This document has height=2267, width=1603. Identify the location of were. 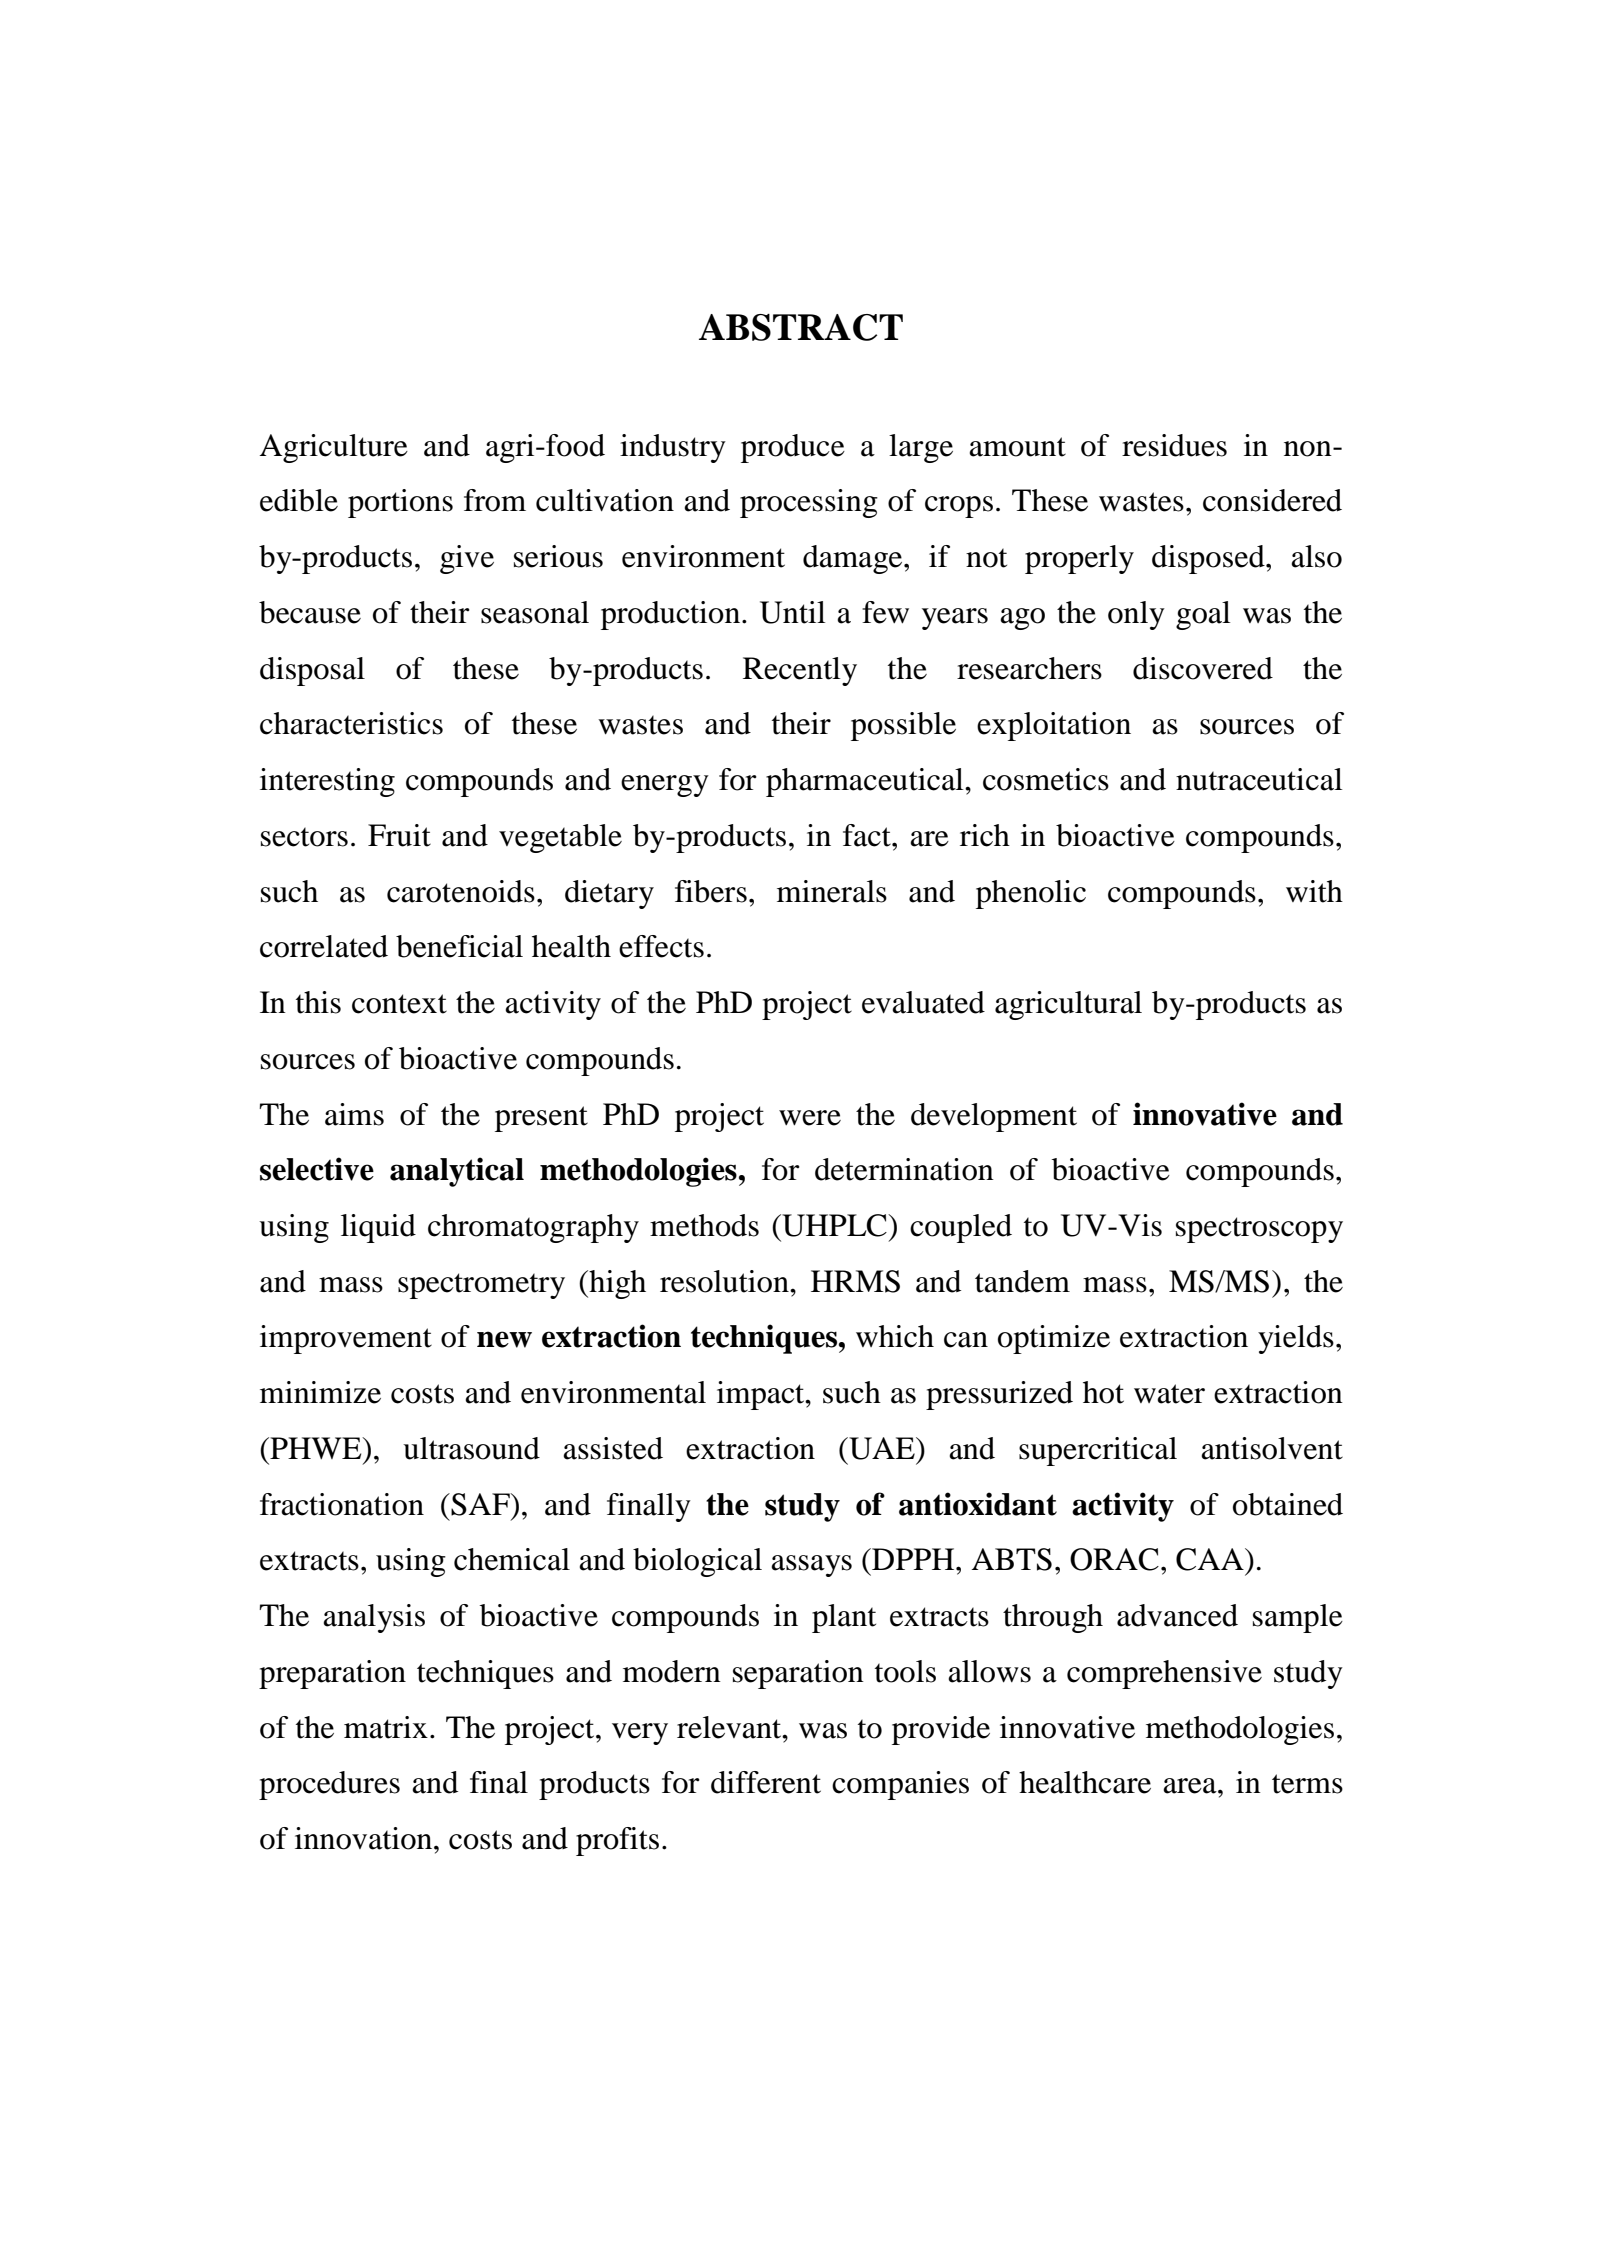
(810, 1118).
